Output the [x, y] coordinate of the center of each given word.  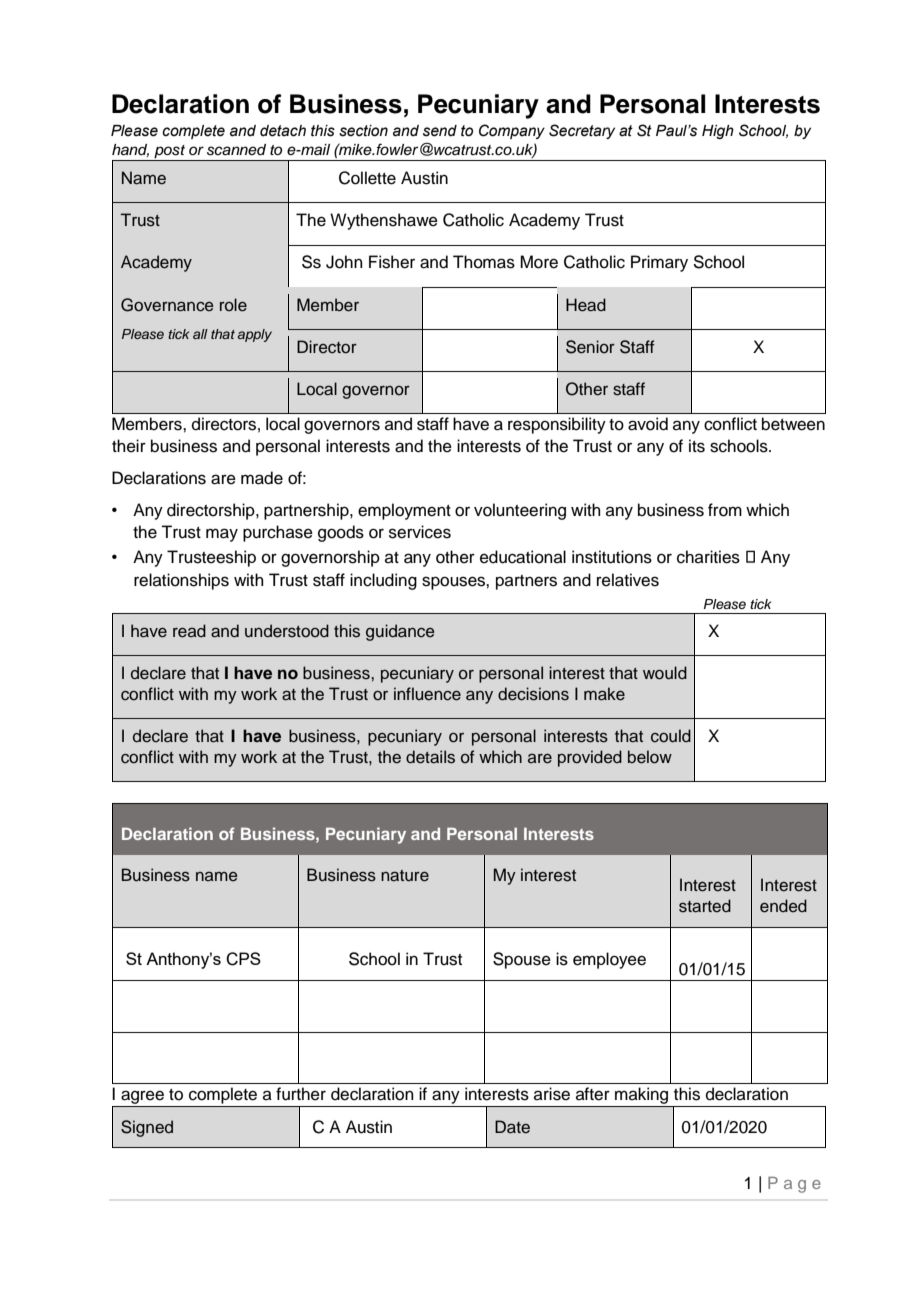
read [189, 631]
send [440, 131]
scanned [236, 150]
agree [142, 1097]
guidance [400, 632]
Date [512, 1127]
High [718, 132]
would [665, 673]
